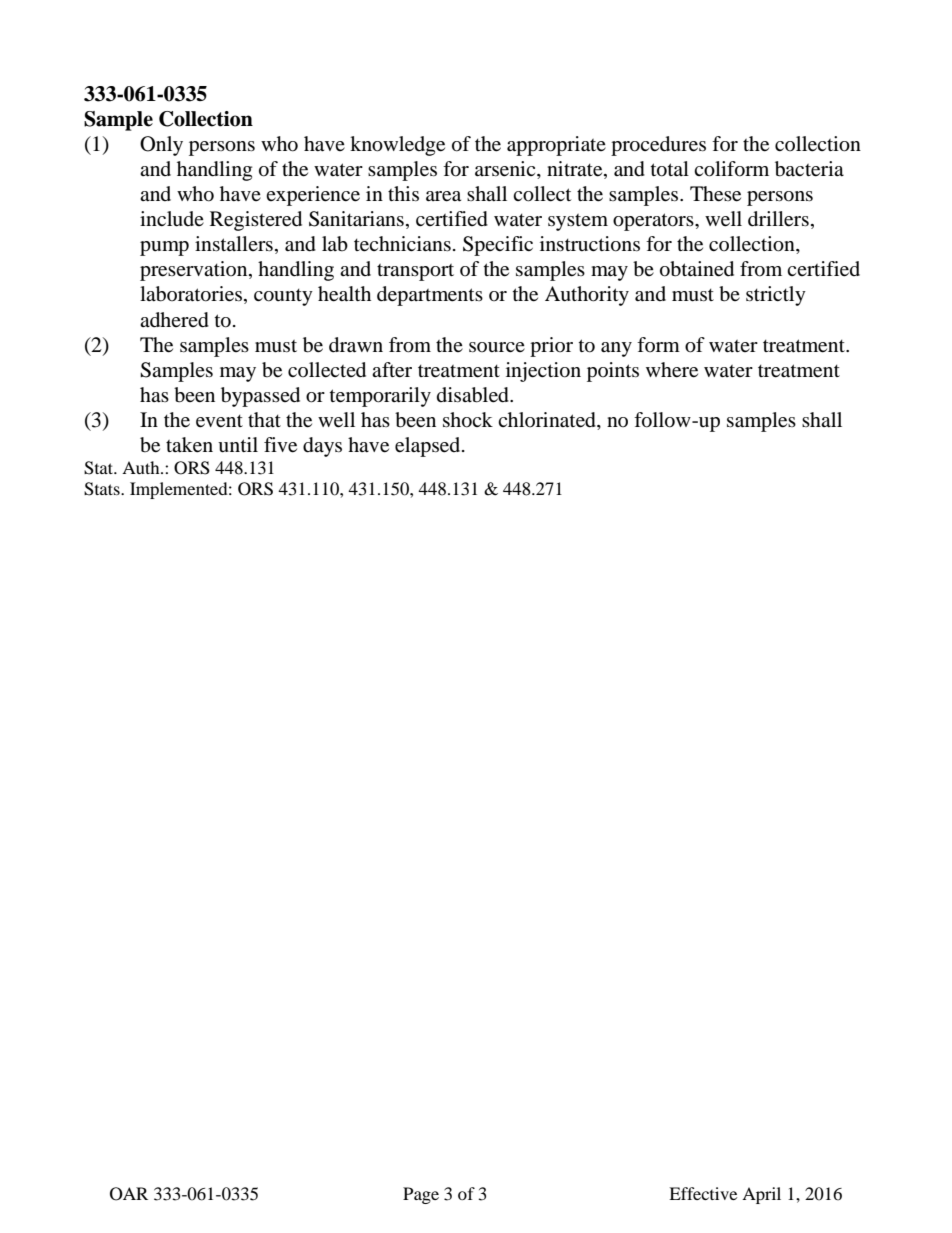 Image resolution: width=952 pixels, height=1233 pixels. I want to click on Only, so click(161, 146).
